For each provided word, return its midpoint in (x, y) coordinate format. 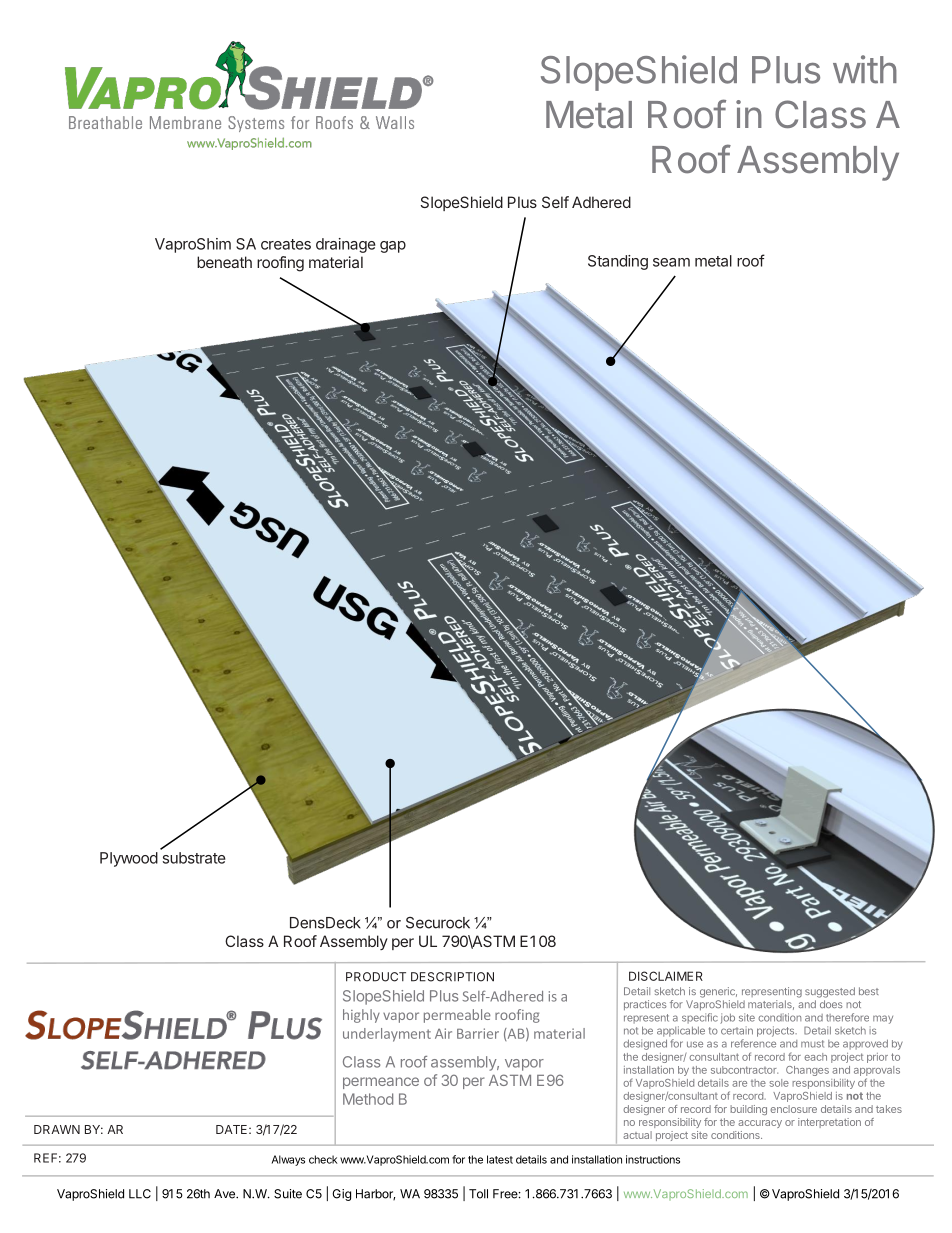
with (865, 69)
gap (393, 247)
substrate (194, 858)
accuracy (760, 1124)
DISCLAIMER (666, 976)
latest (500, 1159)
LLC (140, 1194)
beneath (224, 262)
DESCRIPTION (452, 977)
